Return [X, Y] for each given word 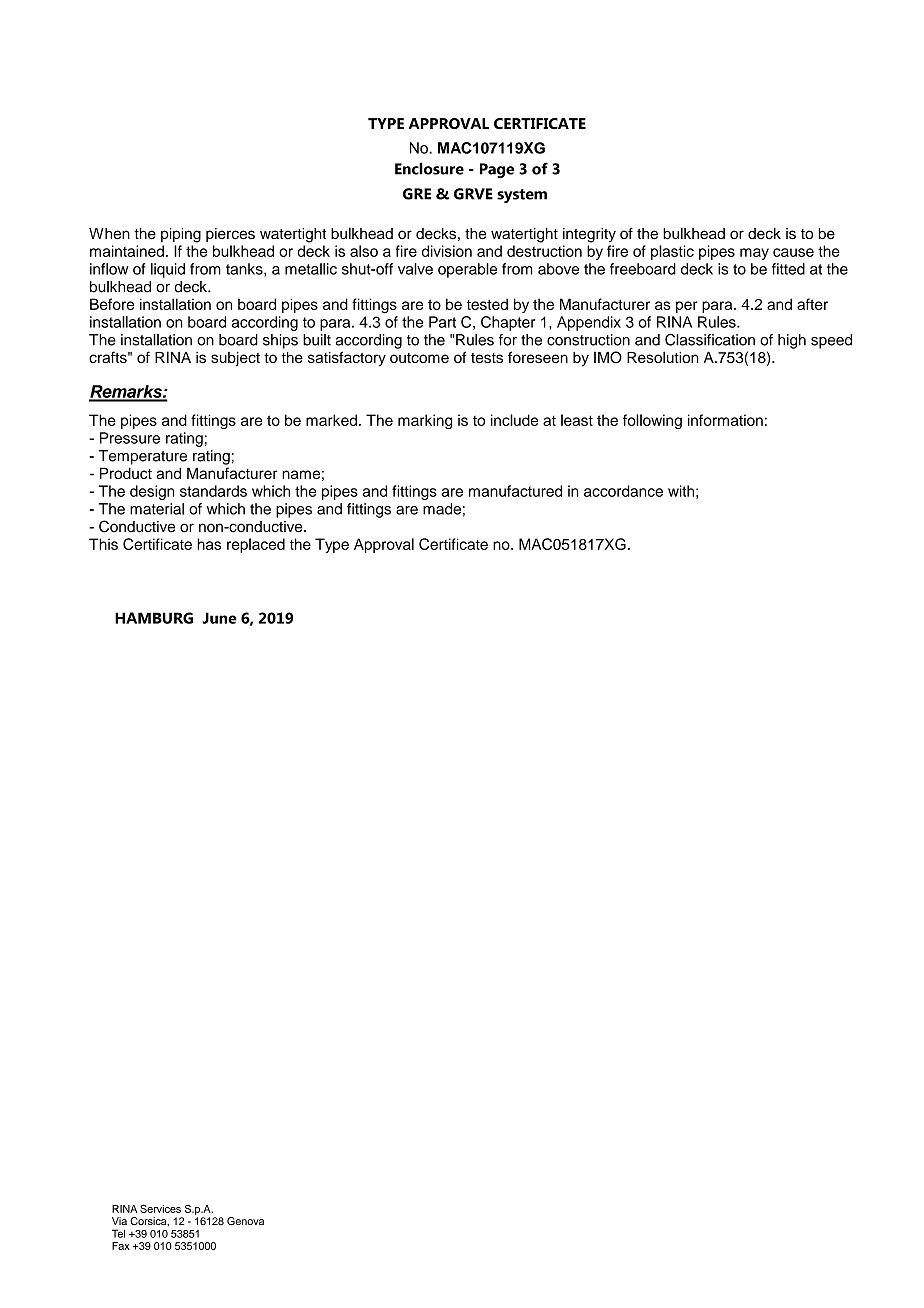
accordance [623, 491]
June [219, 618]
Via [119, 1221]
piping [181, 235]
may [754, 254]
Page [497, 170]
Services [160, 1208]
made [442, 509]
